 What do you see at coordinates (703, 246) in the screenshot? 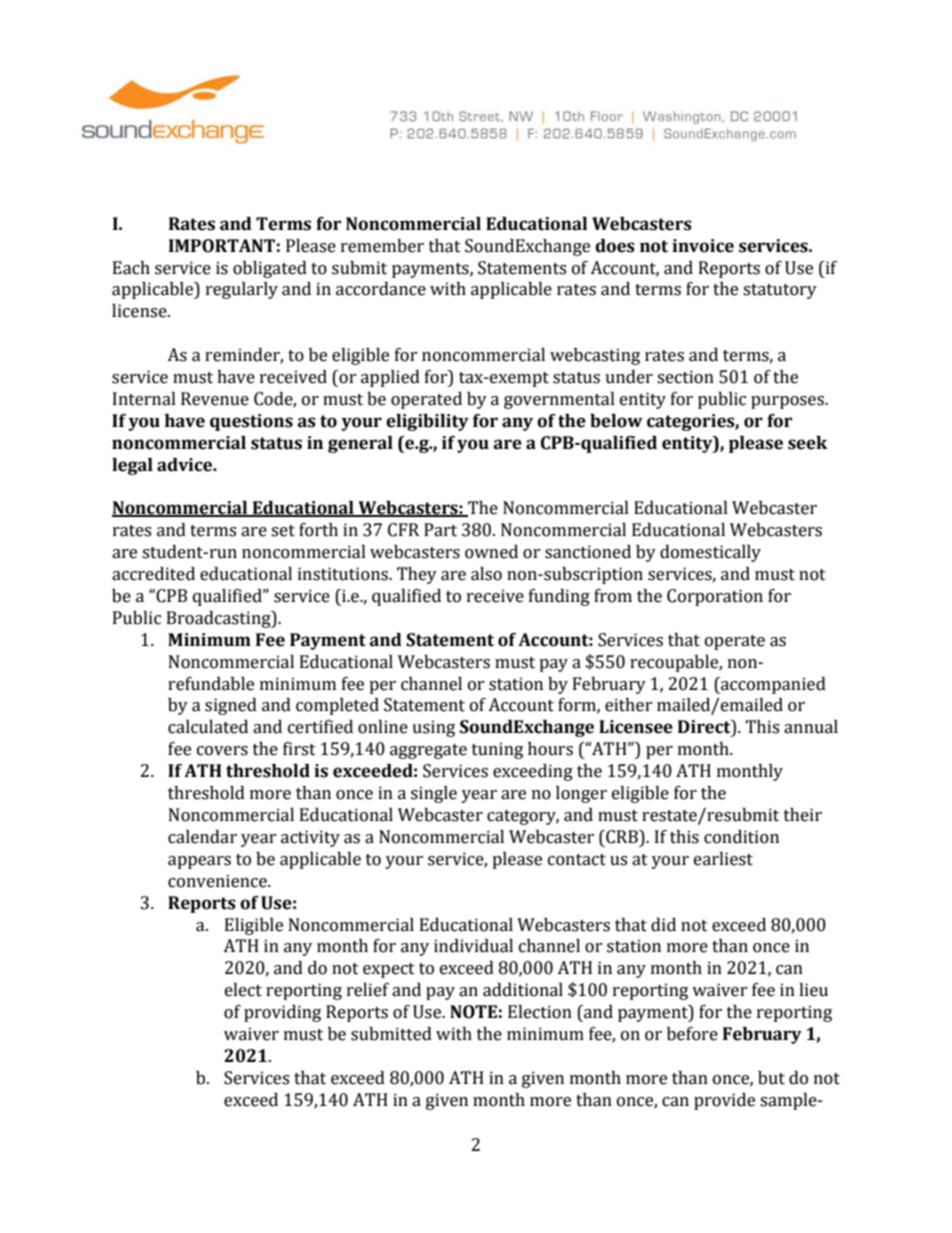
I see `invoice` at bounding box center [703, 246].
